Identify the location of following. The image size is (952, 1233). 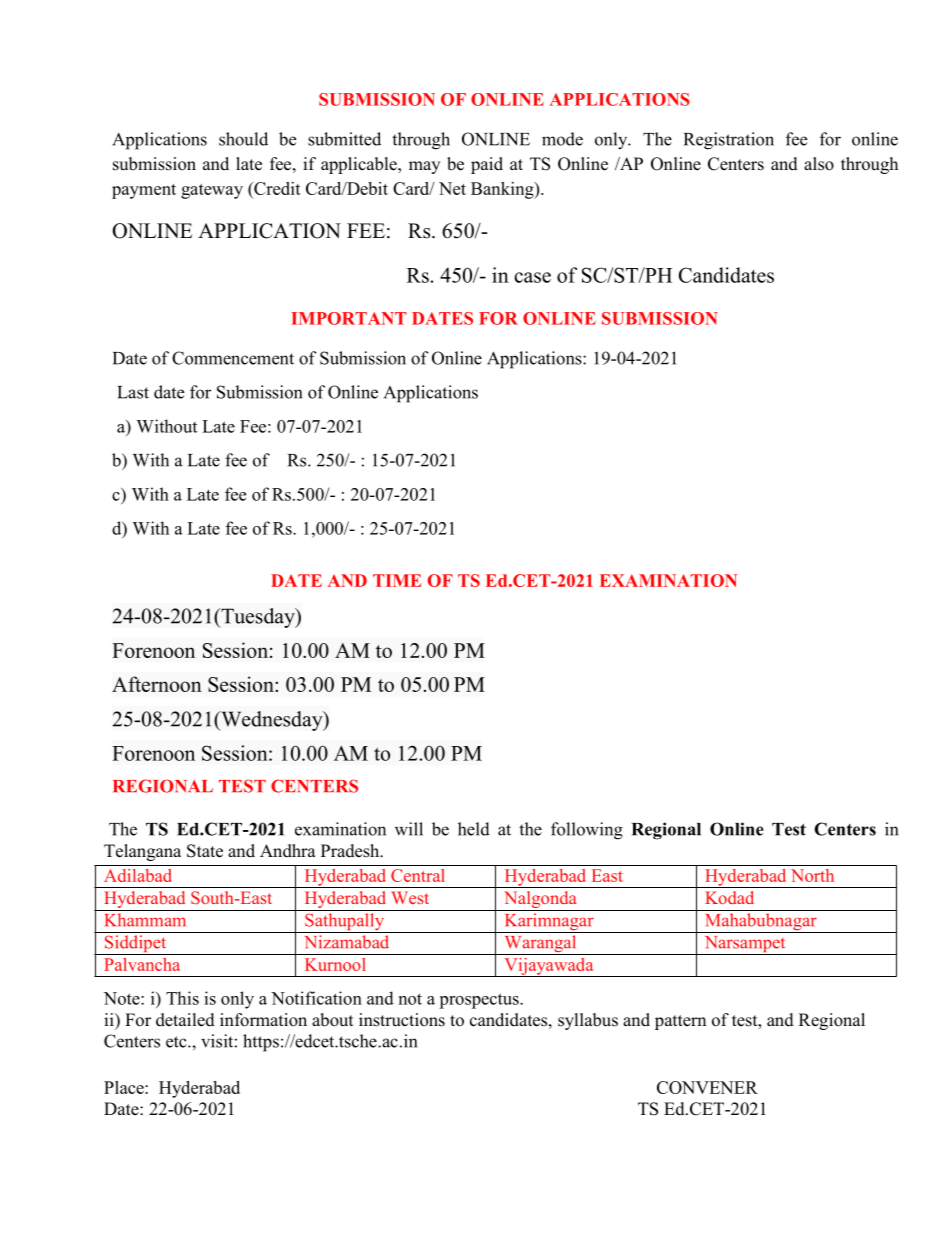
(587, 831).
